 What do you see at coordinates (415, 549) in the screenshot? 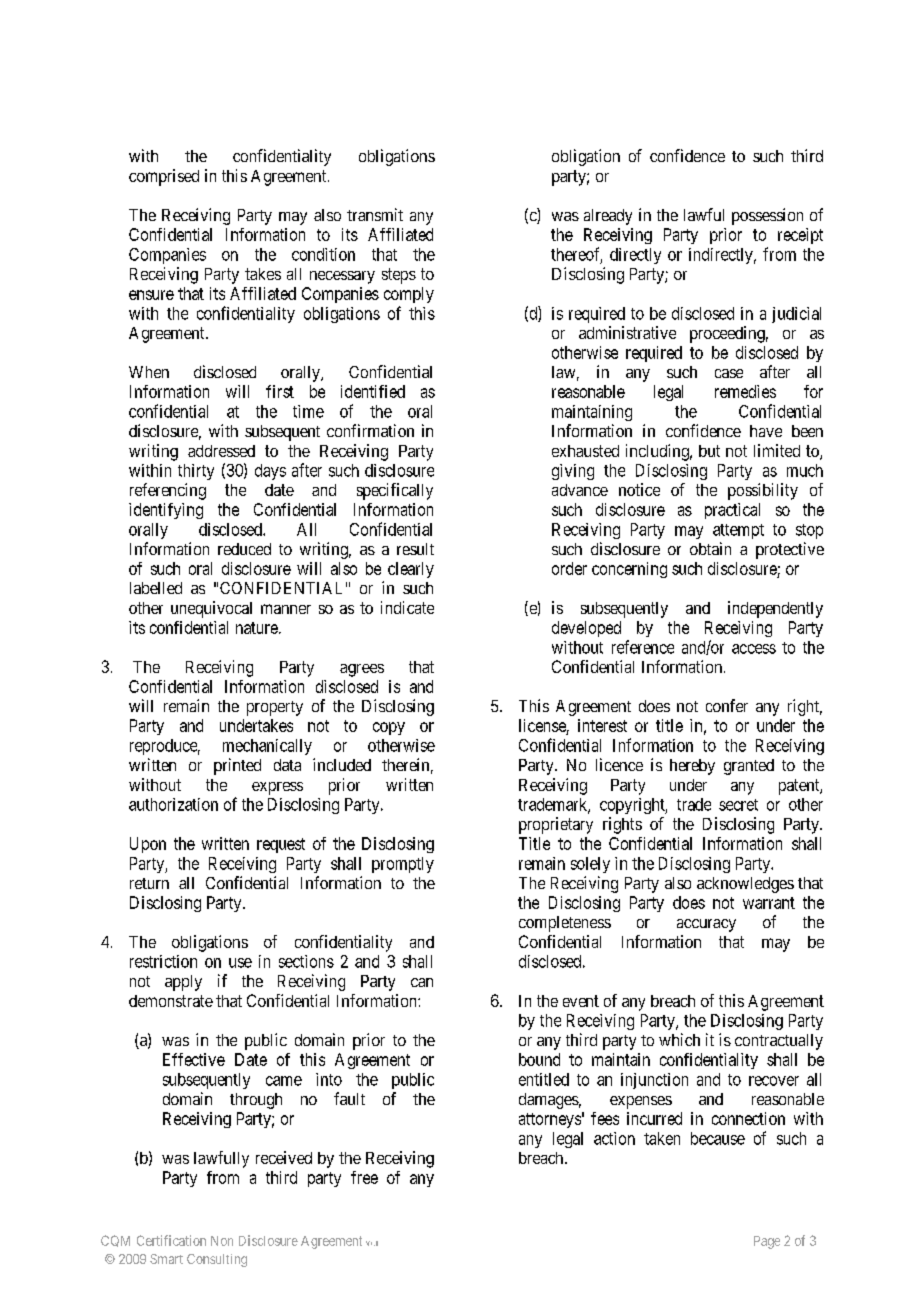
I see `result` at bounding box center [415, 549].
